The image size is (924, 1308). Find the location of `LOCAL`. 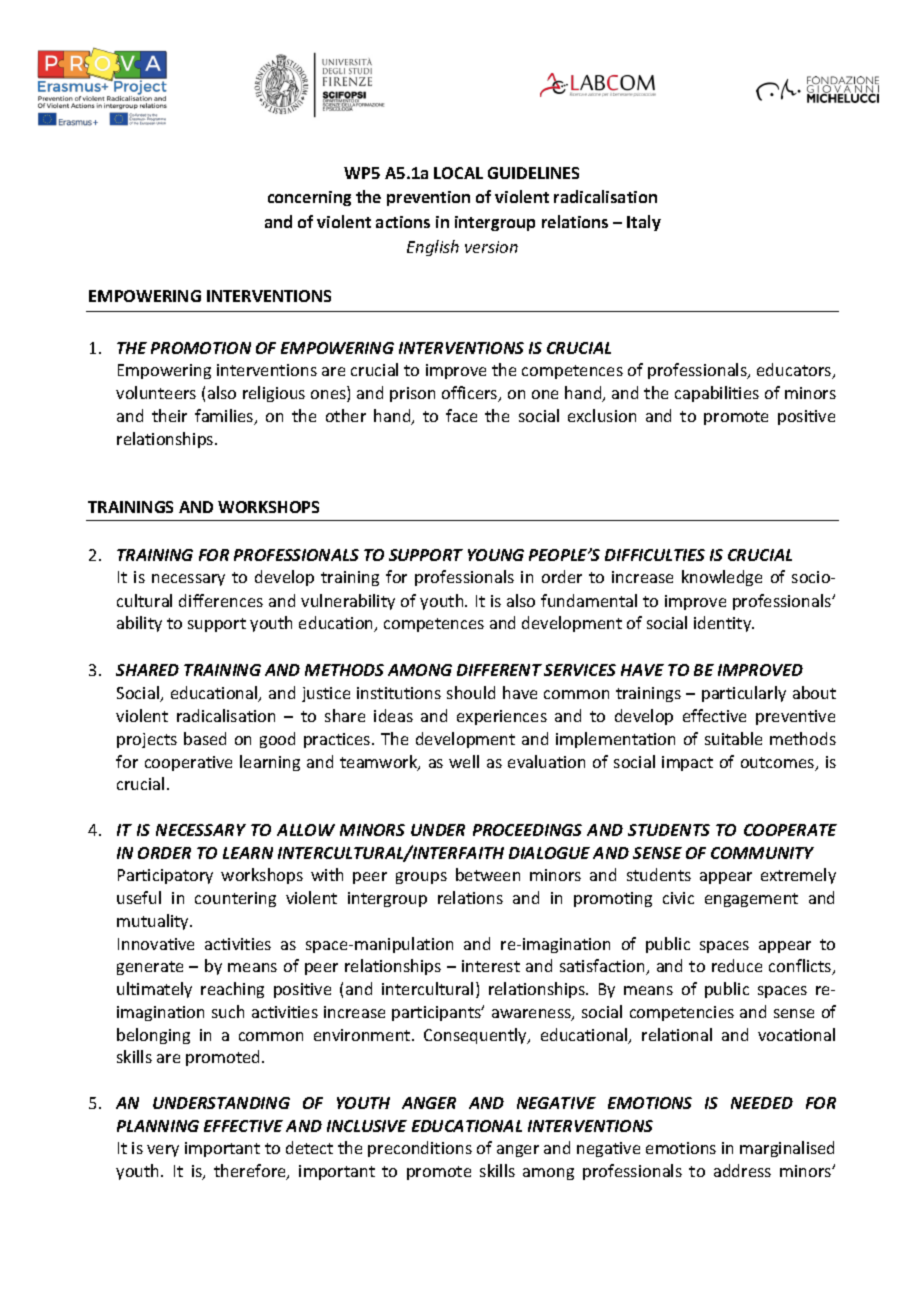

LOCAL is located at coordinates (458, 173).
